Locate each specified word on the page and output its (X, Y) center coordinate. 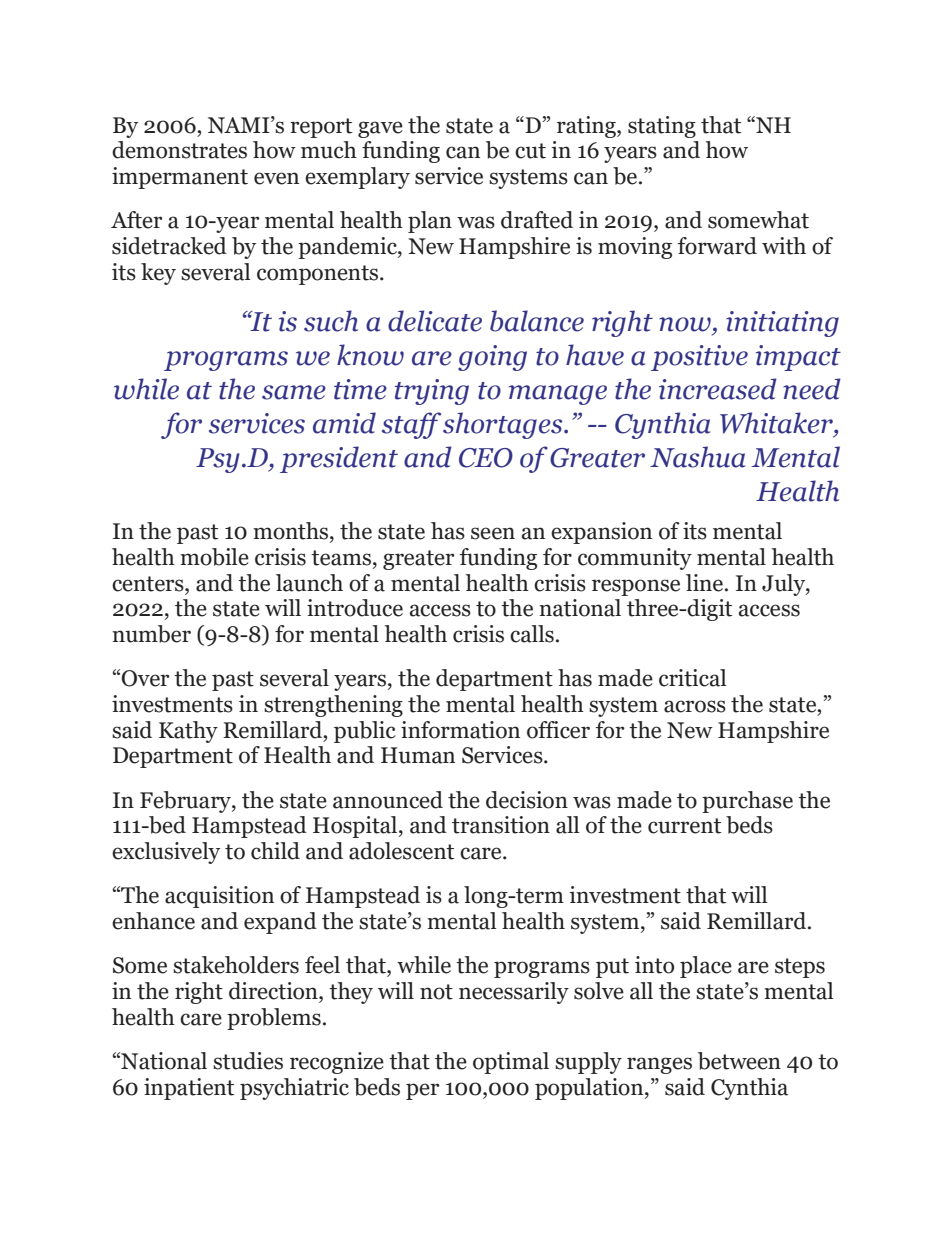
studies (248, 1061)
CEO (486, 458)
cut (530, 151)
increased (718, 389)
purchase (747, 802)
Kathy (188, 732)
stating (662, 127)
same (294, 392)
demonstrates (179, 150)
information (460, 730)
